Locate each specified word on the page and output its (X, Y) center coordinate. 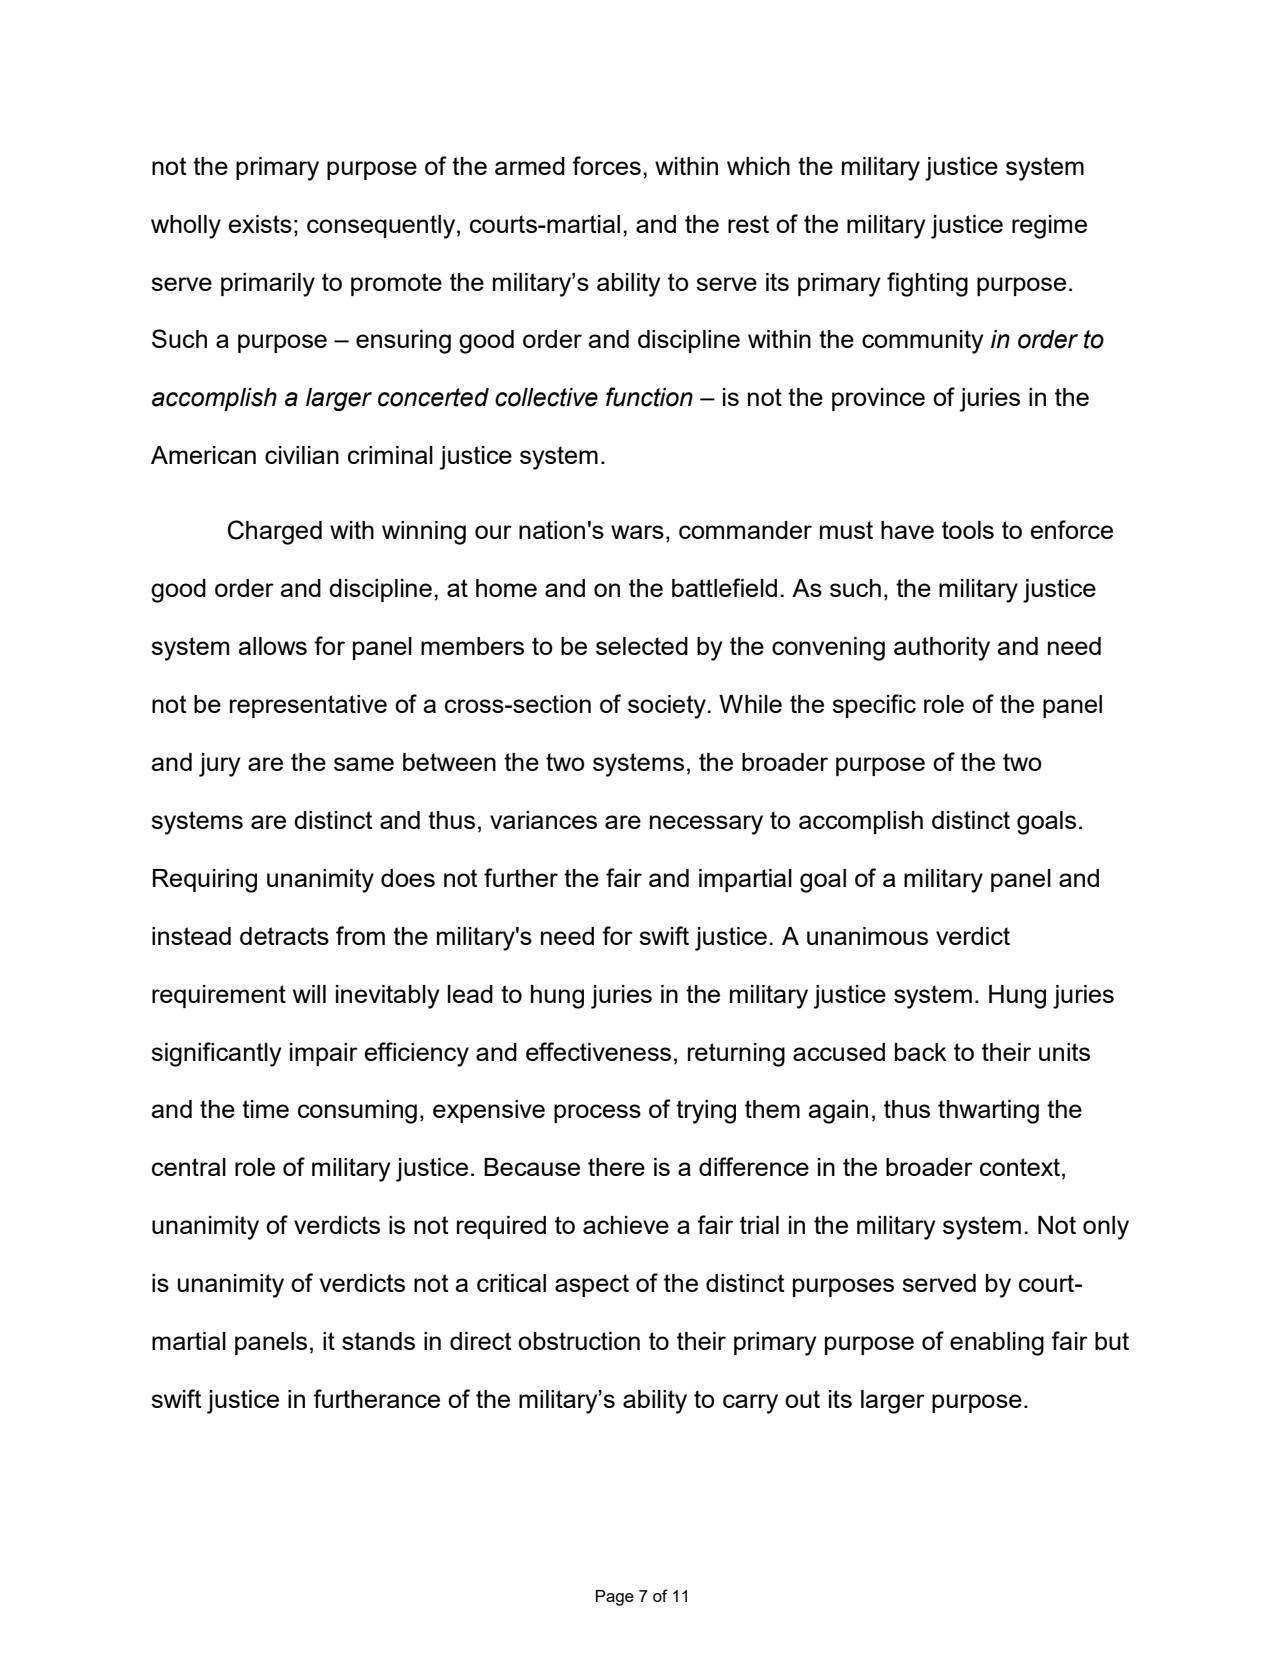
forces (606, 165)
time (265, 1109)
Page (615, 1598)
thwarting (988, 1112)
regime (1049, 227)
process (597, 1113)
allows (272, 646)
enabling (997, 1344)
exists (260, 224)
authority (942, 649)
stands (378, 1341)
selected (642, 646)
